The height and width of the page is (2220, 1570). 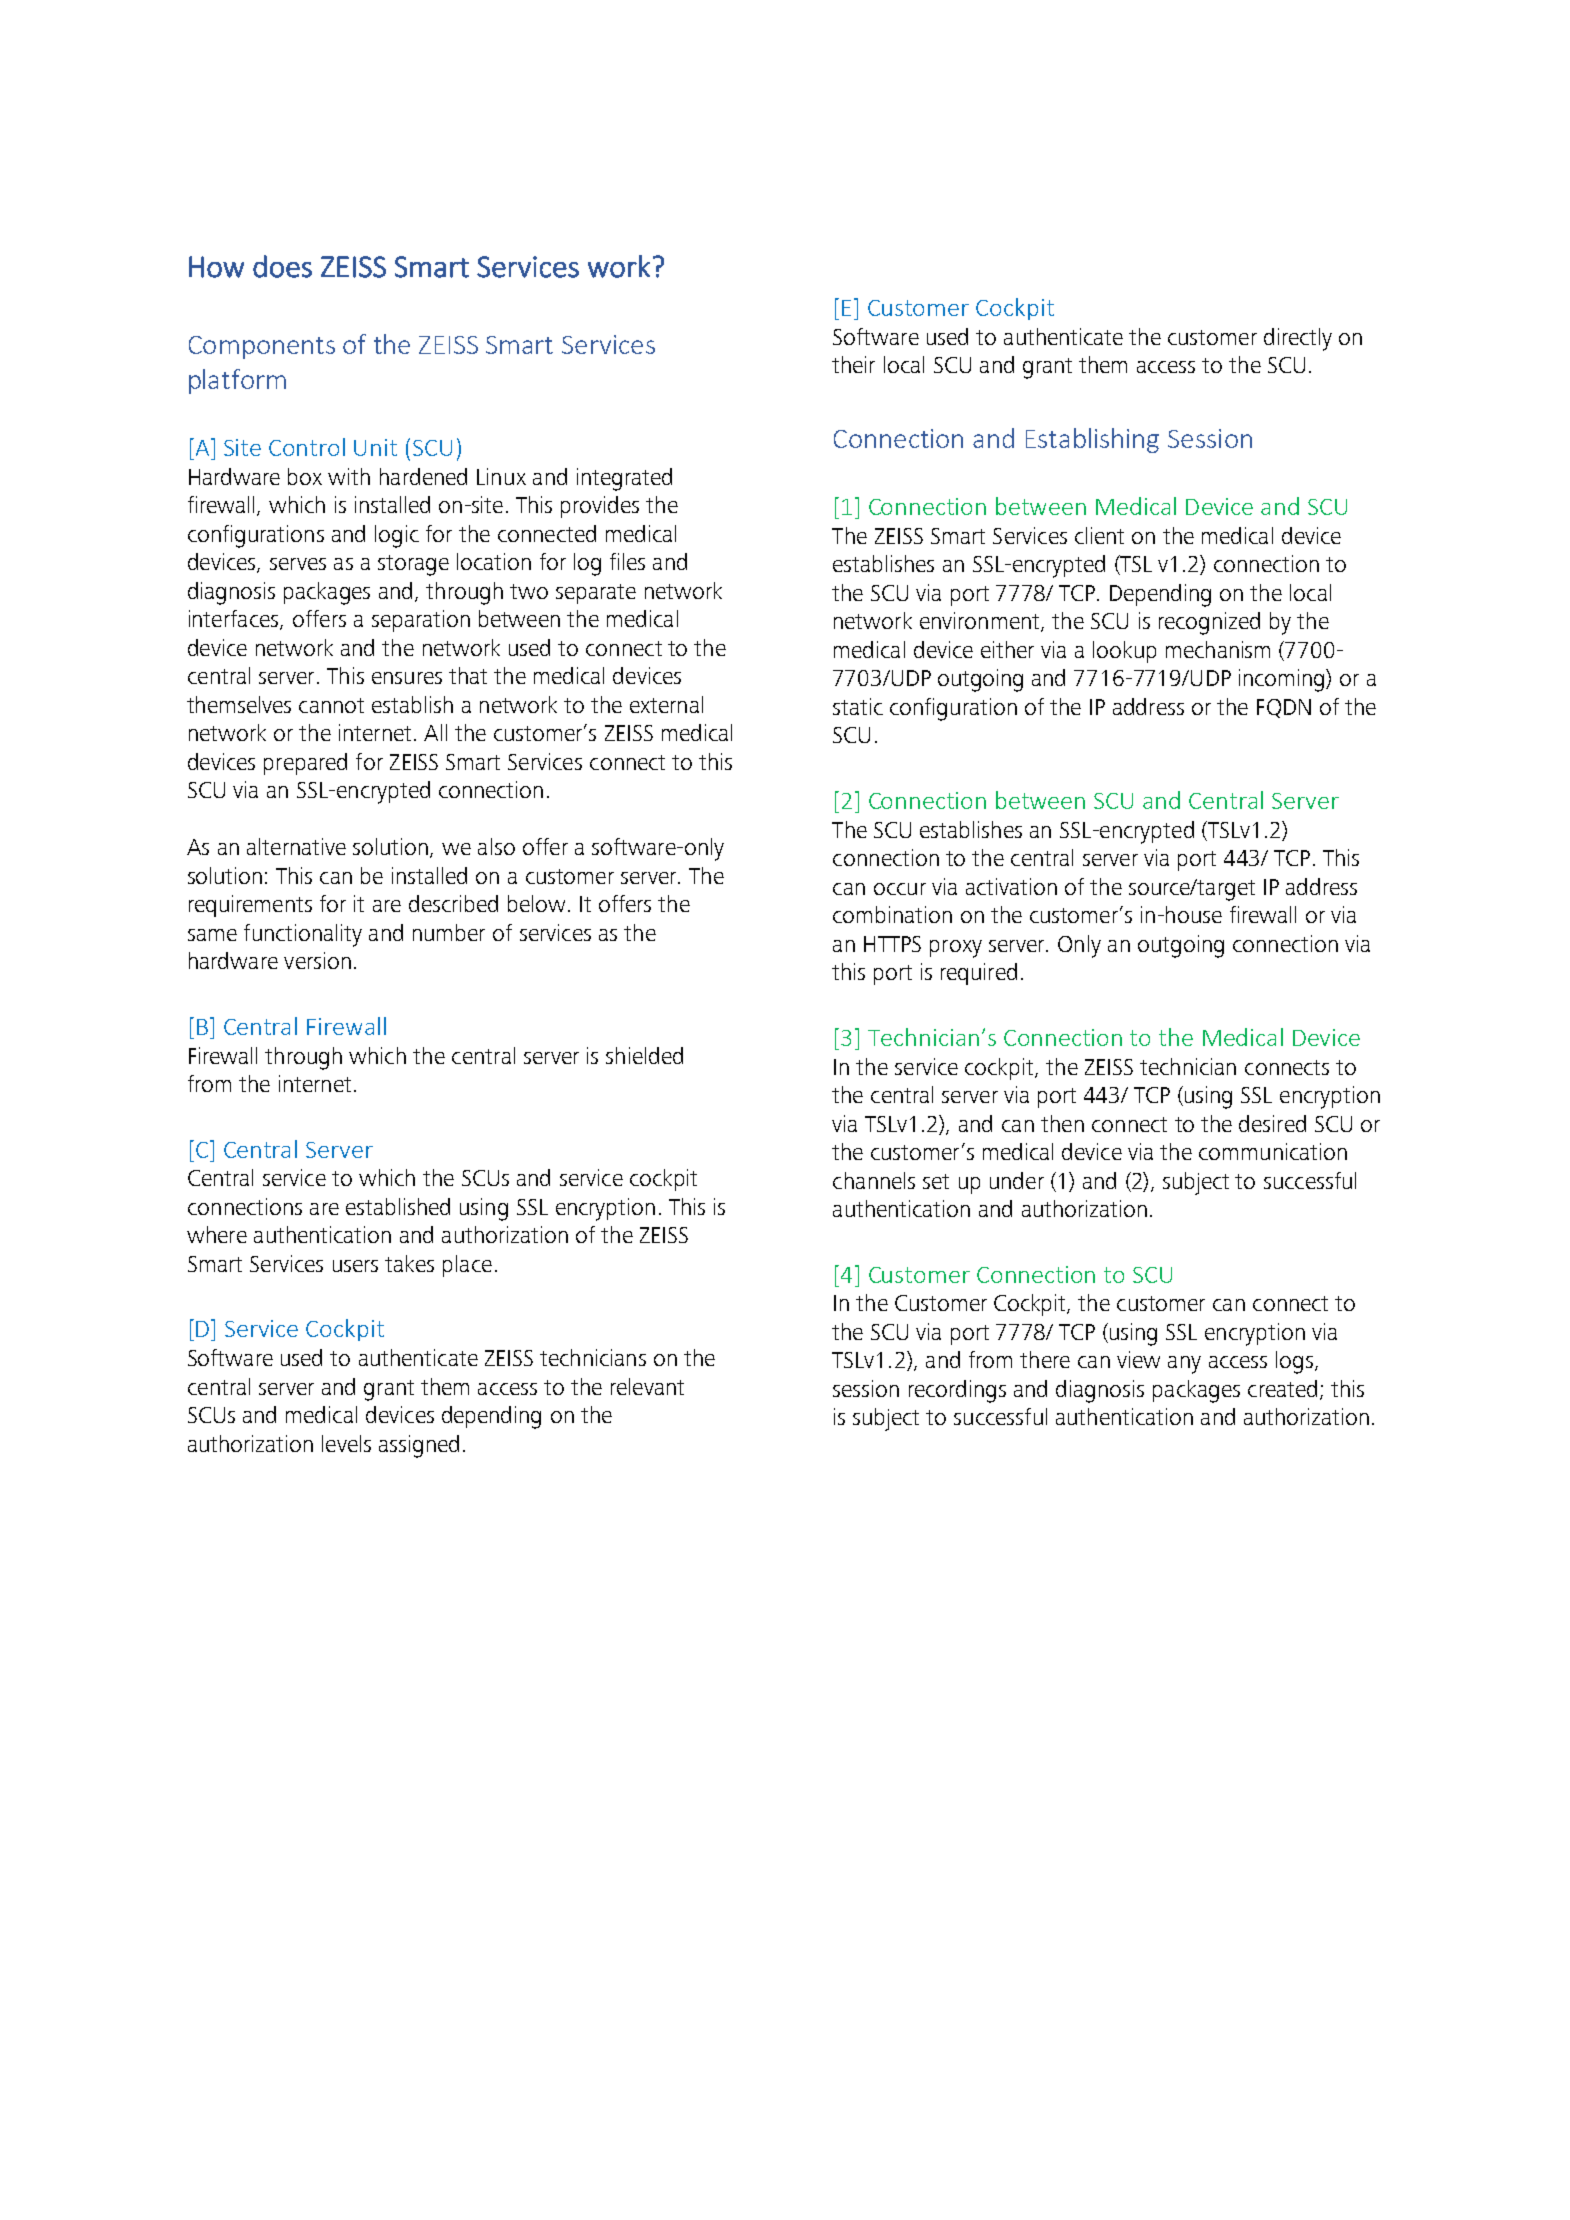 What do you see at coordinates (1011, 886) in the page?
I see `activation` at bounding box center [1011, 886].
